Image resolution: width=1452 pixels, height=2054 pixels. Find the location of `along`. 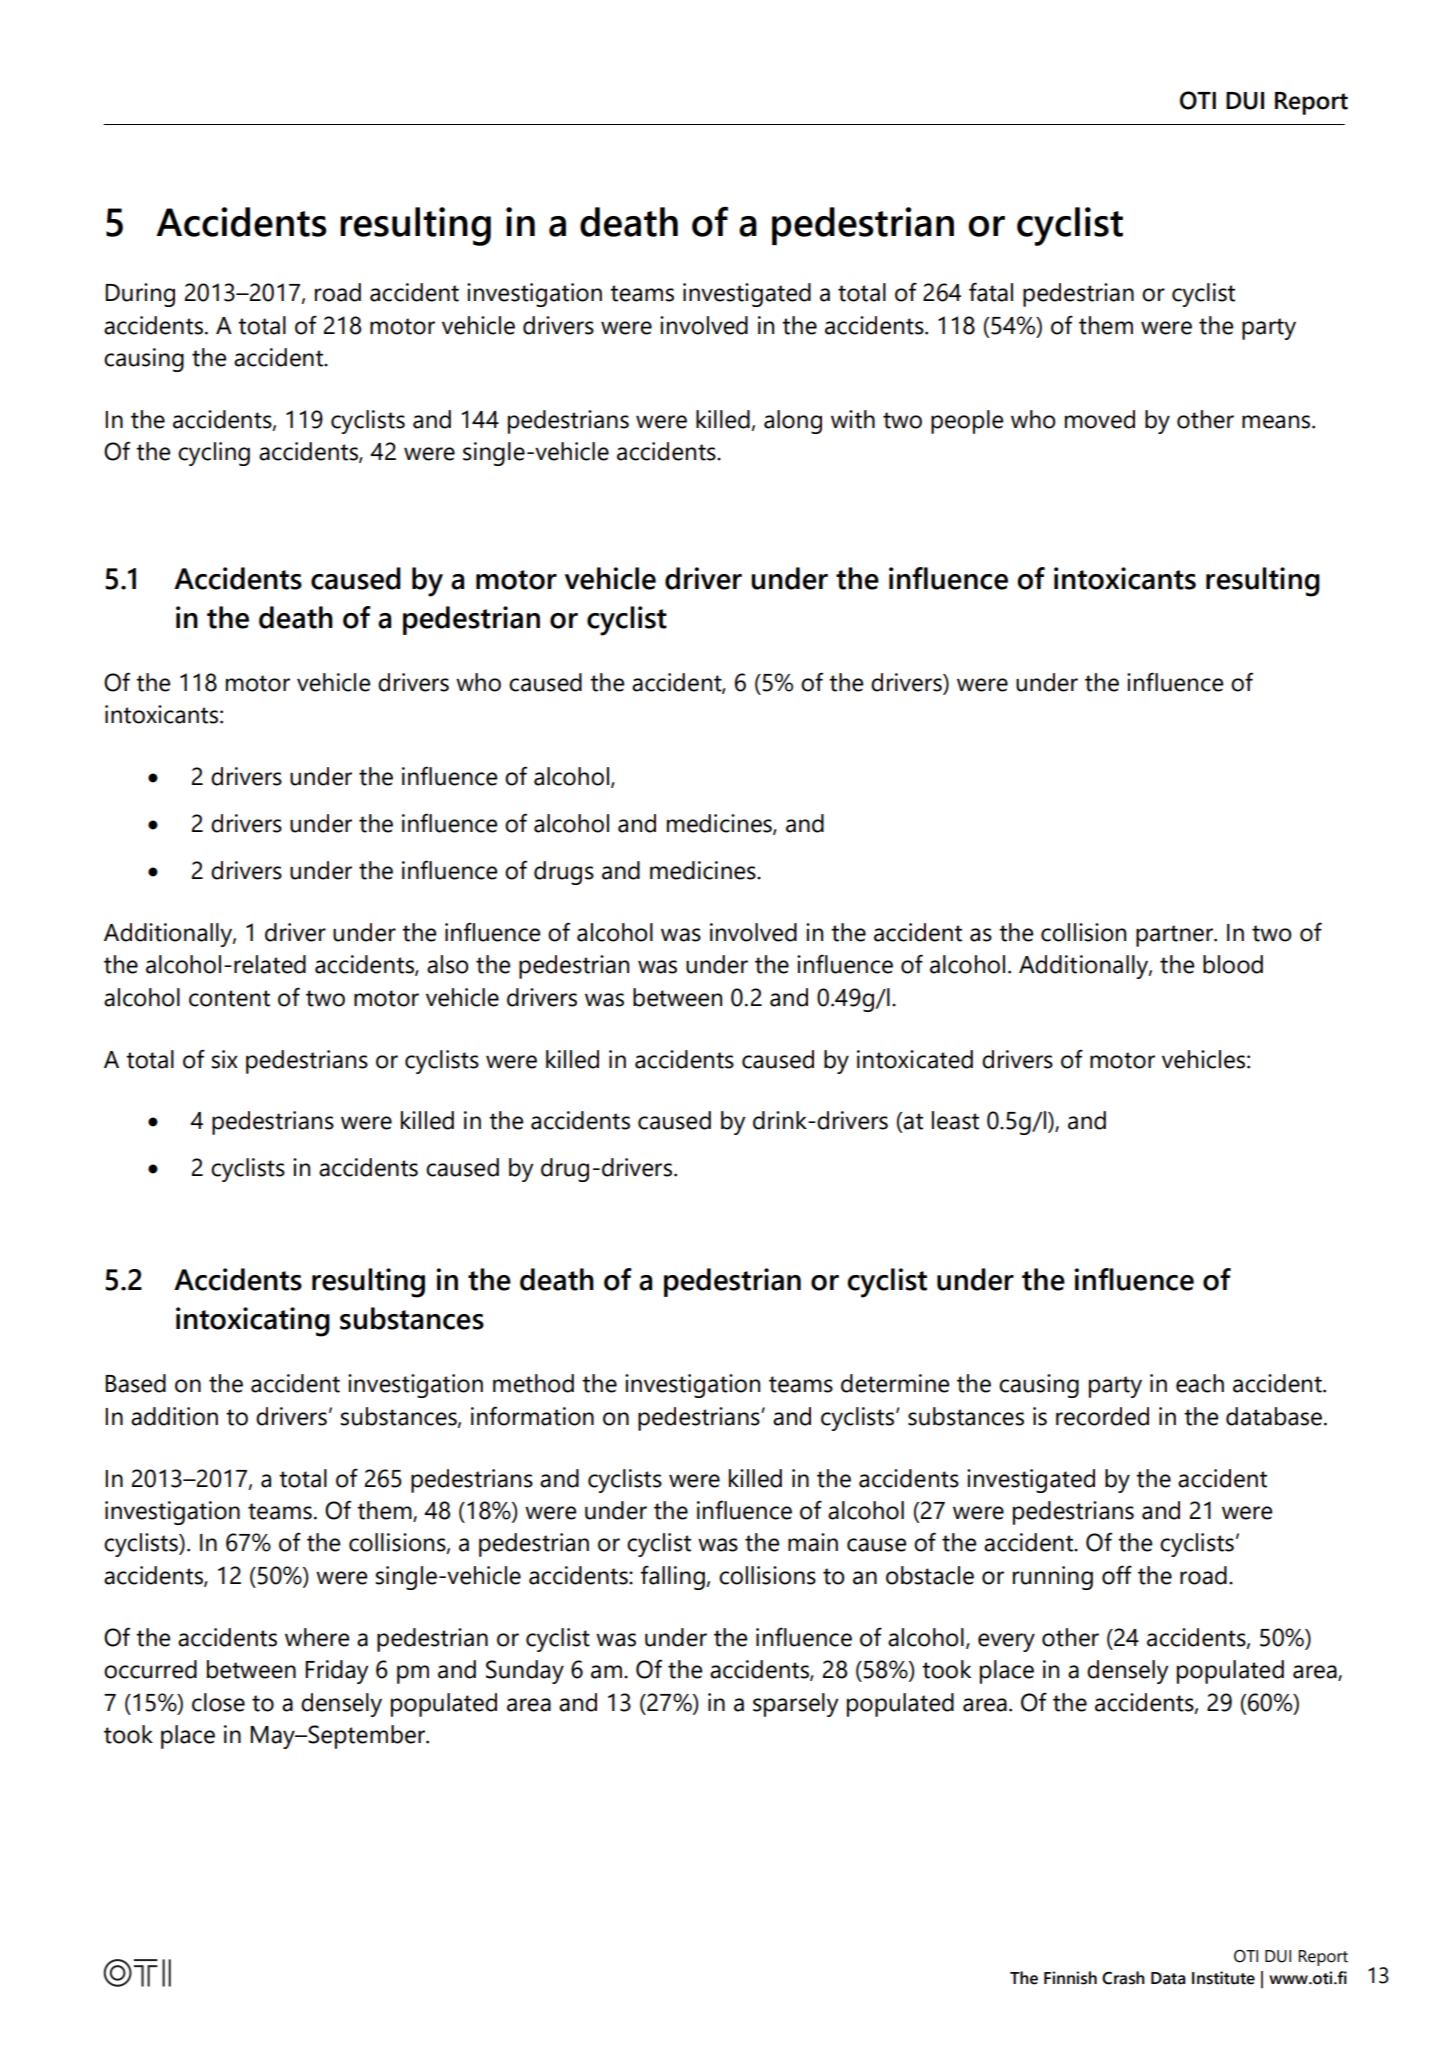

along is located at coordinates (793, 422).
